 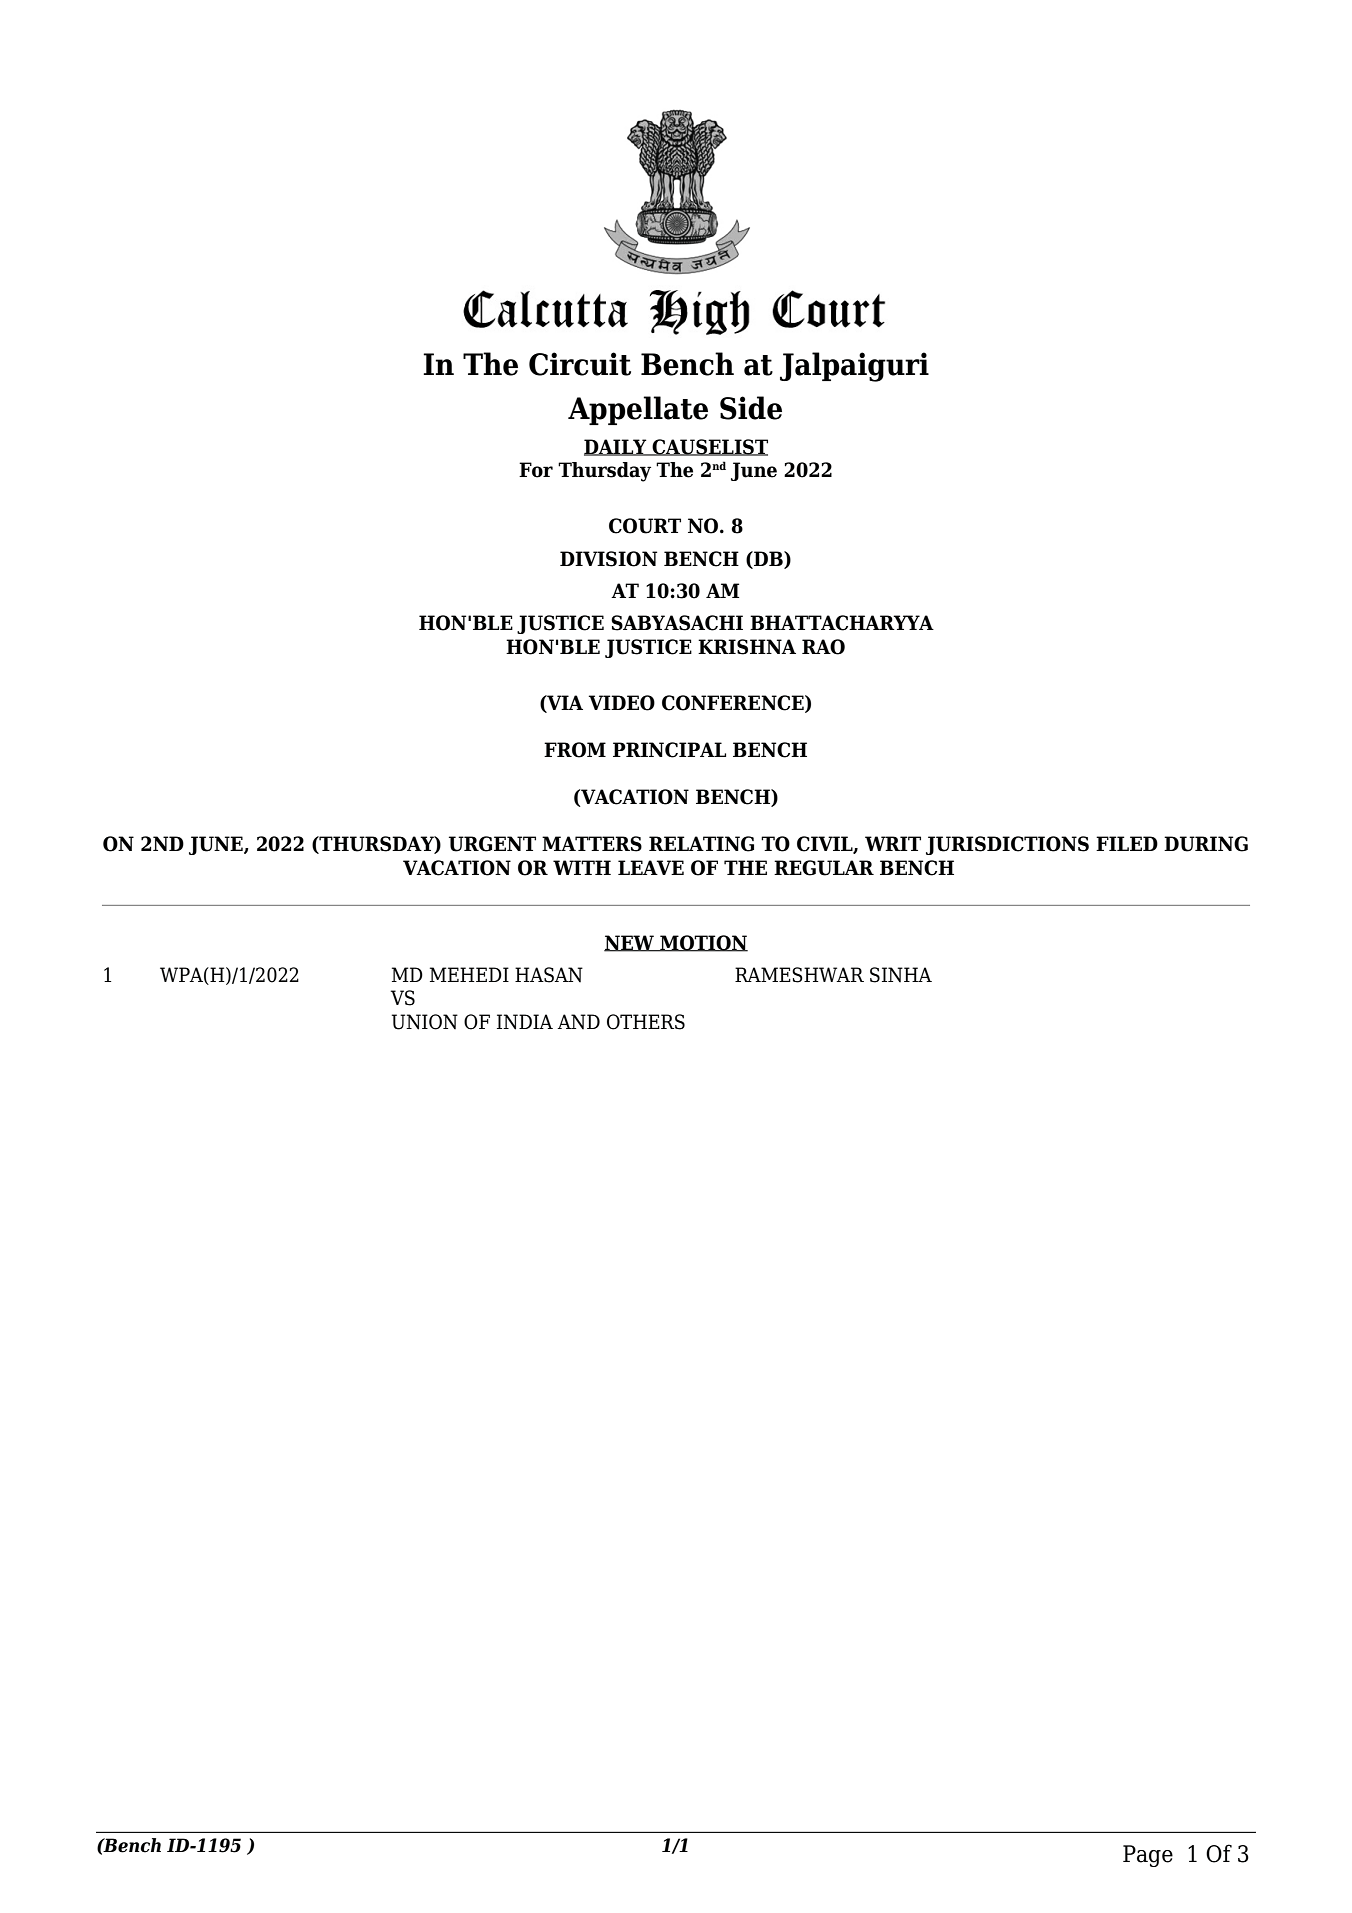 What do you see at coordinates (549, 975) in the page?
I see `HASAN` at bounding box center [549, 975].
